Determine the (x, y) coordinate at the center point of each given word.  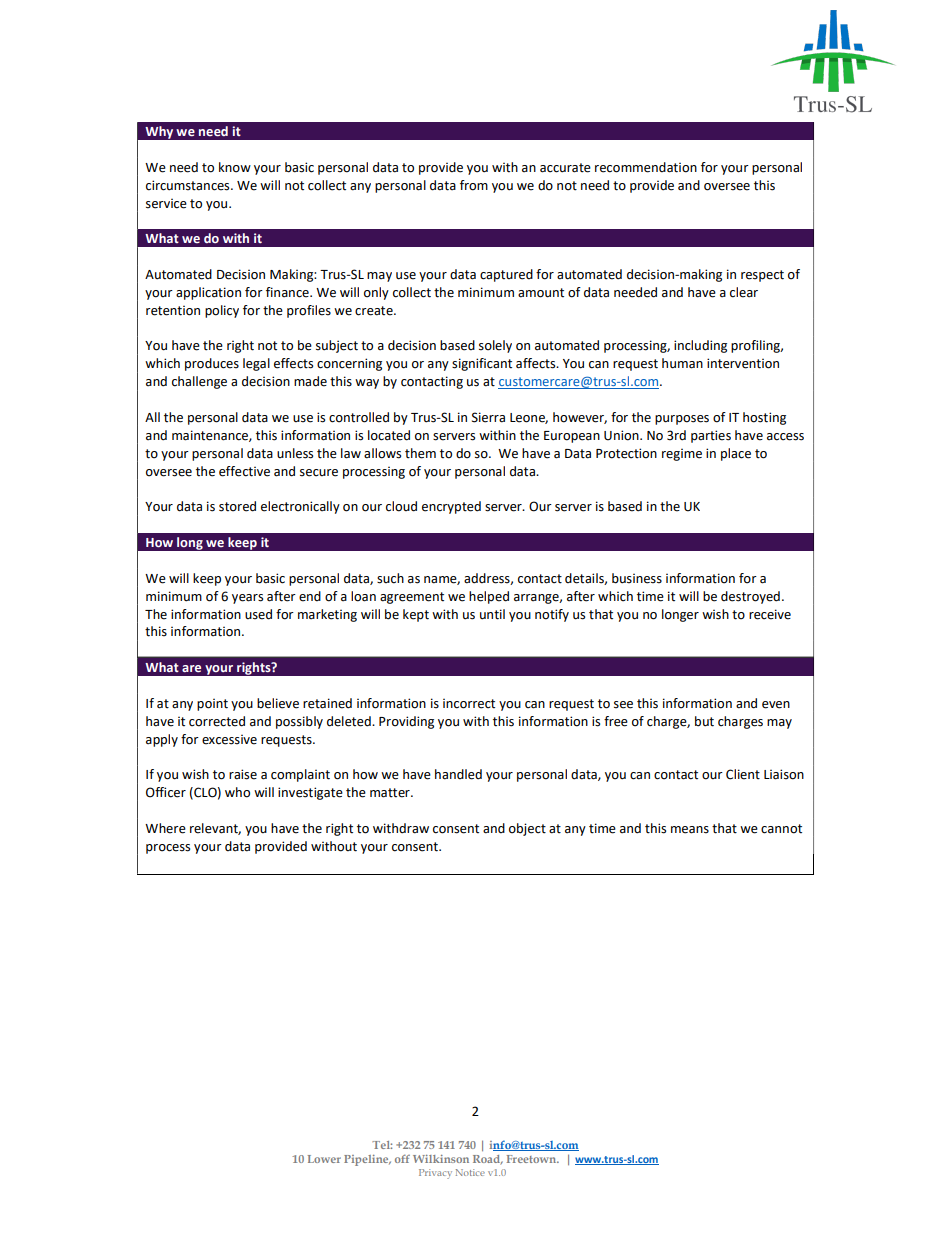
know (235, 167)
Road (488, 1160)
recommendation (646, 167)
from (474, 185)
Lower (324, 1159)
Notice (470, 1172)
